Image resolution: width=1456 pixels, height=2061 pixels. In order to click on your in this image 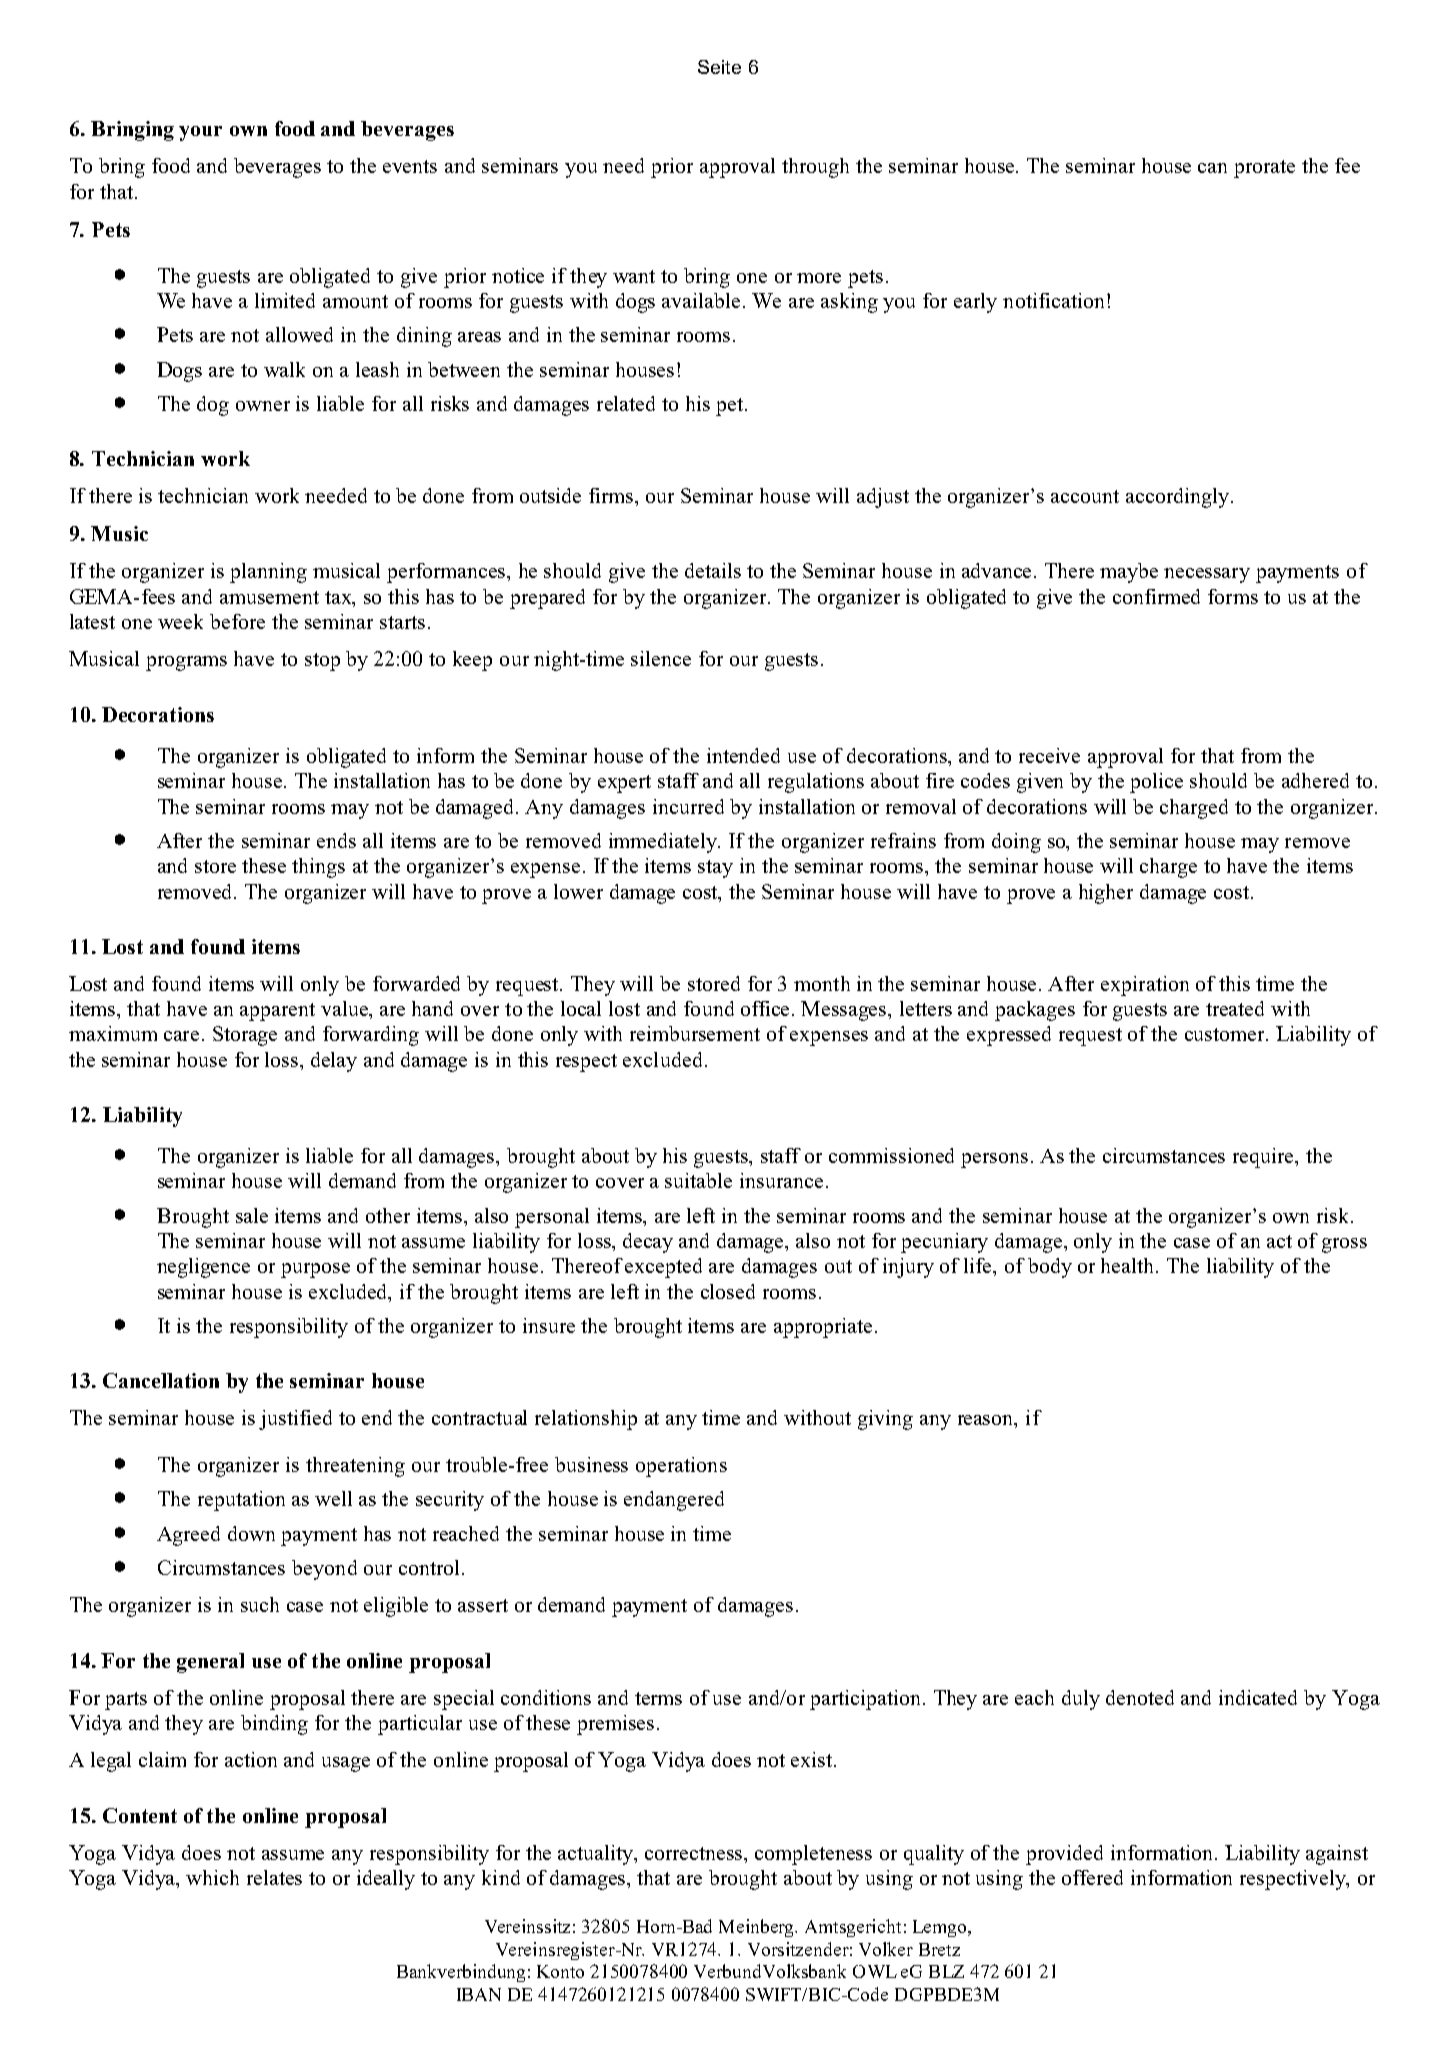, I will do `click(200, 133)`.
